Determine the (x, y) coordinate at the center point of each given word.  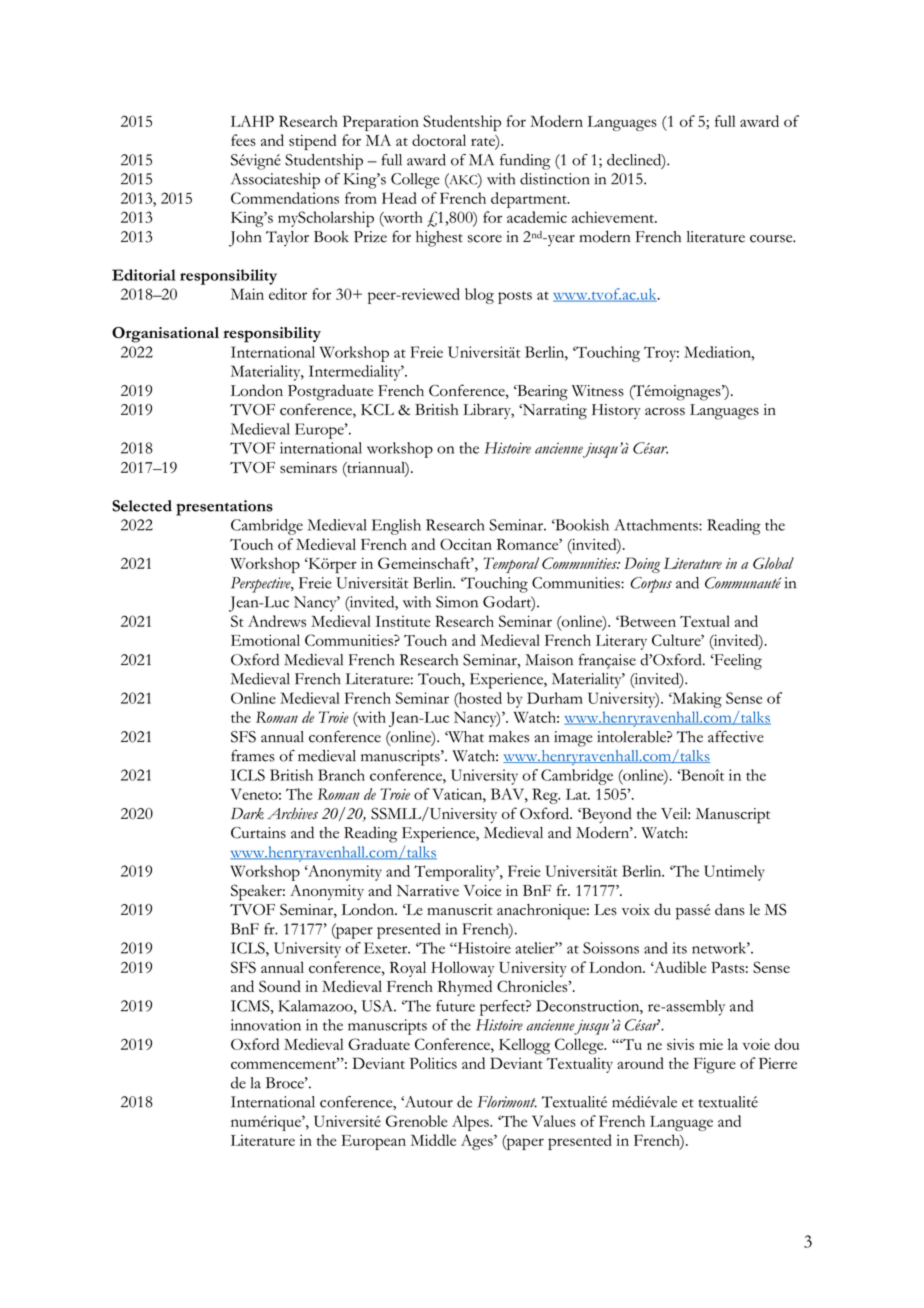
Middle (433, 1140)
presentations (224, 508)
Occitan (466, 544)
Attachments (657, 525)
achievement (614, 217)
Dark (247, 814)
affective (736, 736)
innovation (266, 1025)
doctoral (439, 140)
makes (509, 737)
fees (243, 140)
